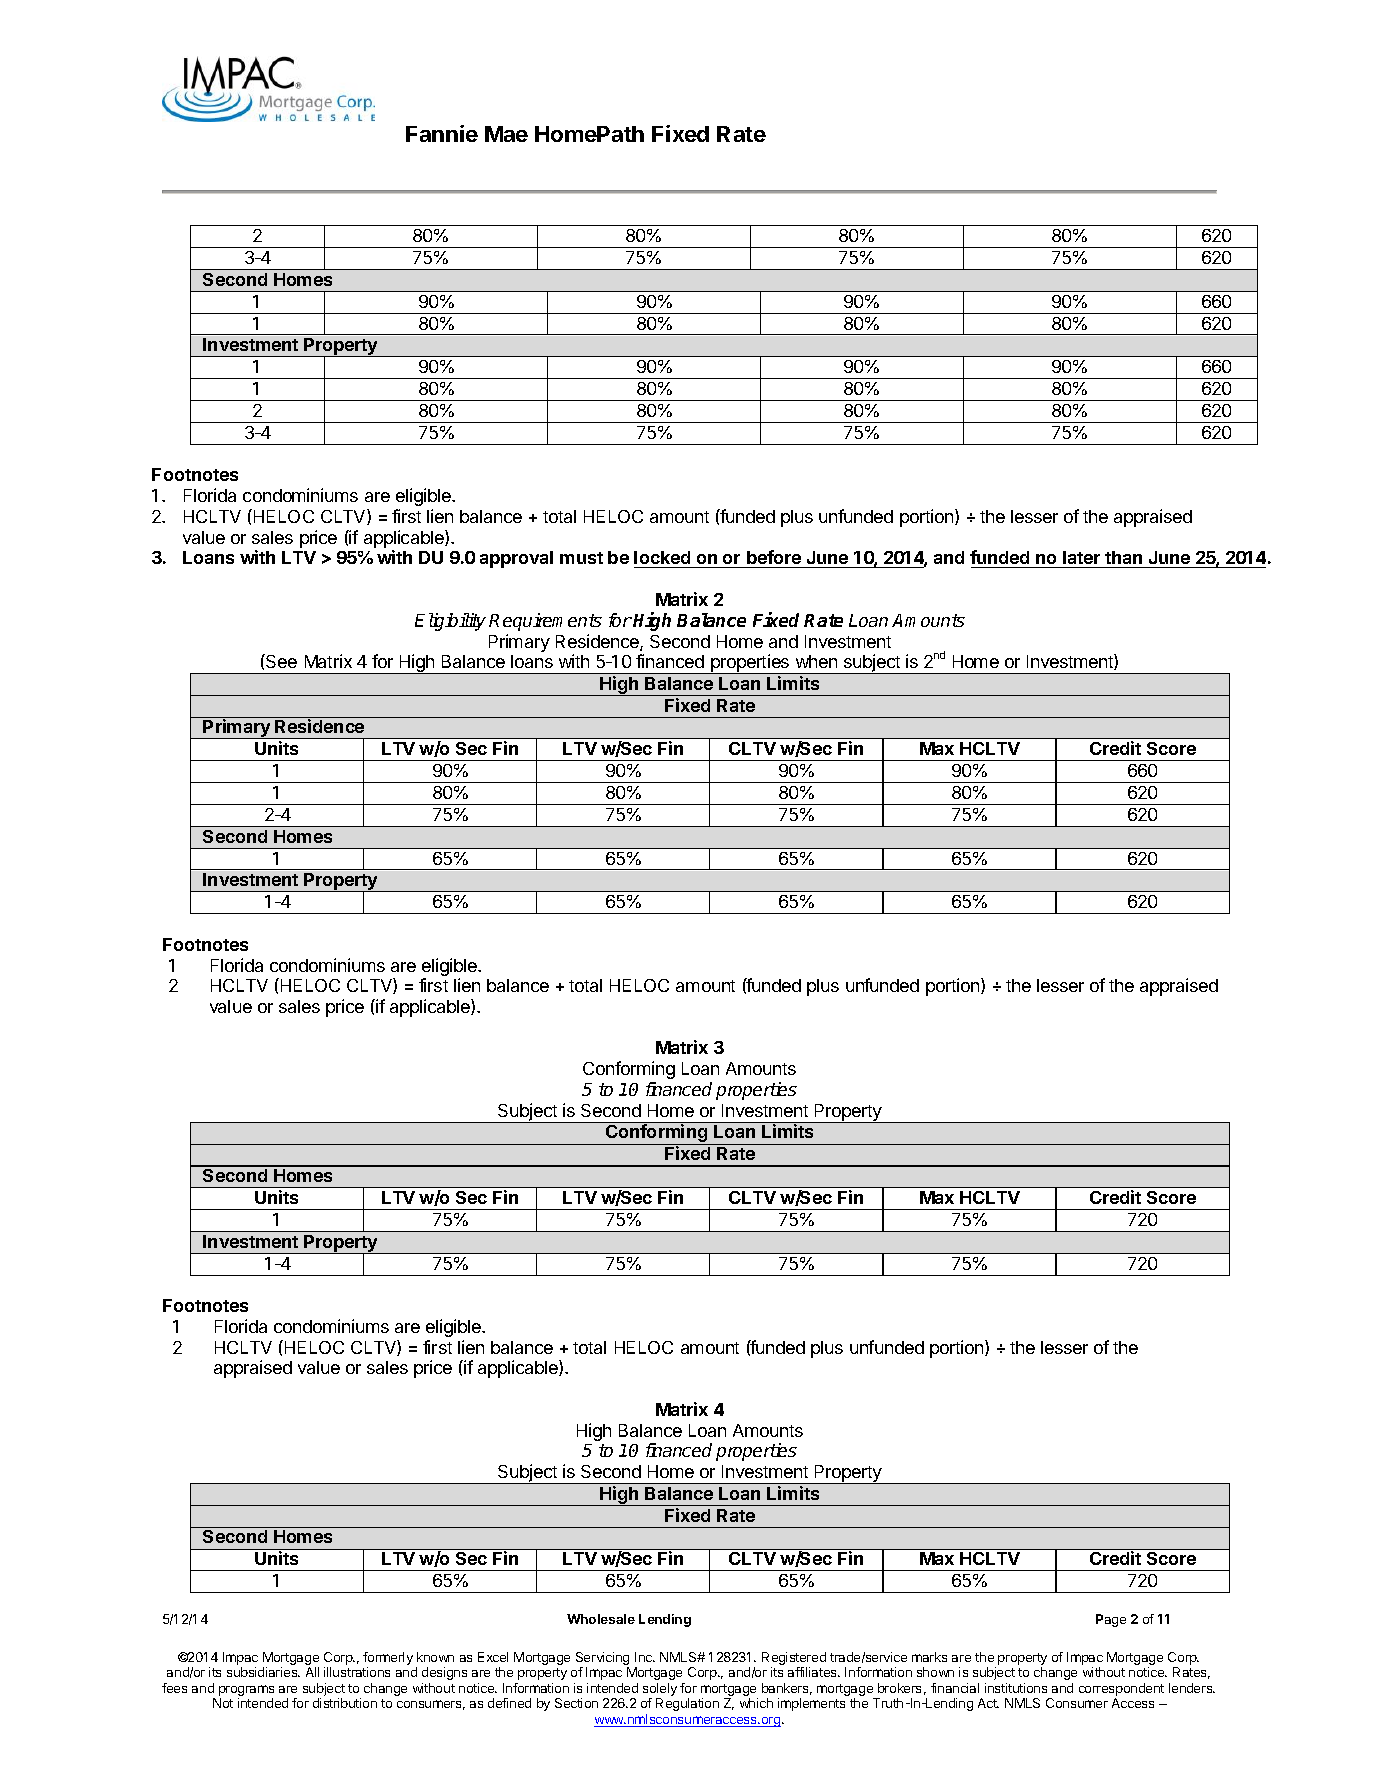  Describe the element at coordinates (312, 1672) in the page. I see `All` at that location.
